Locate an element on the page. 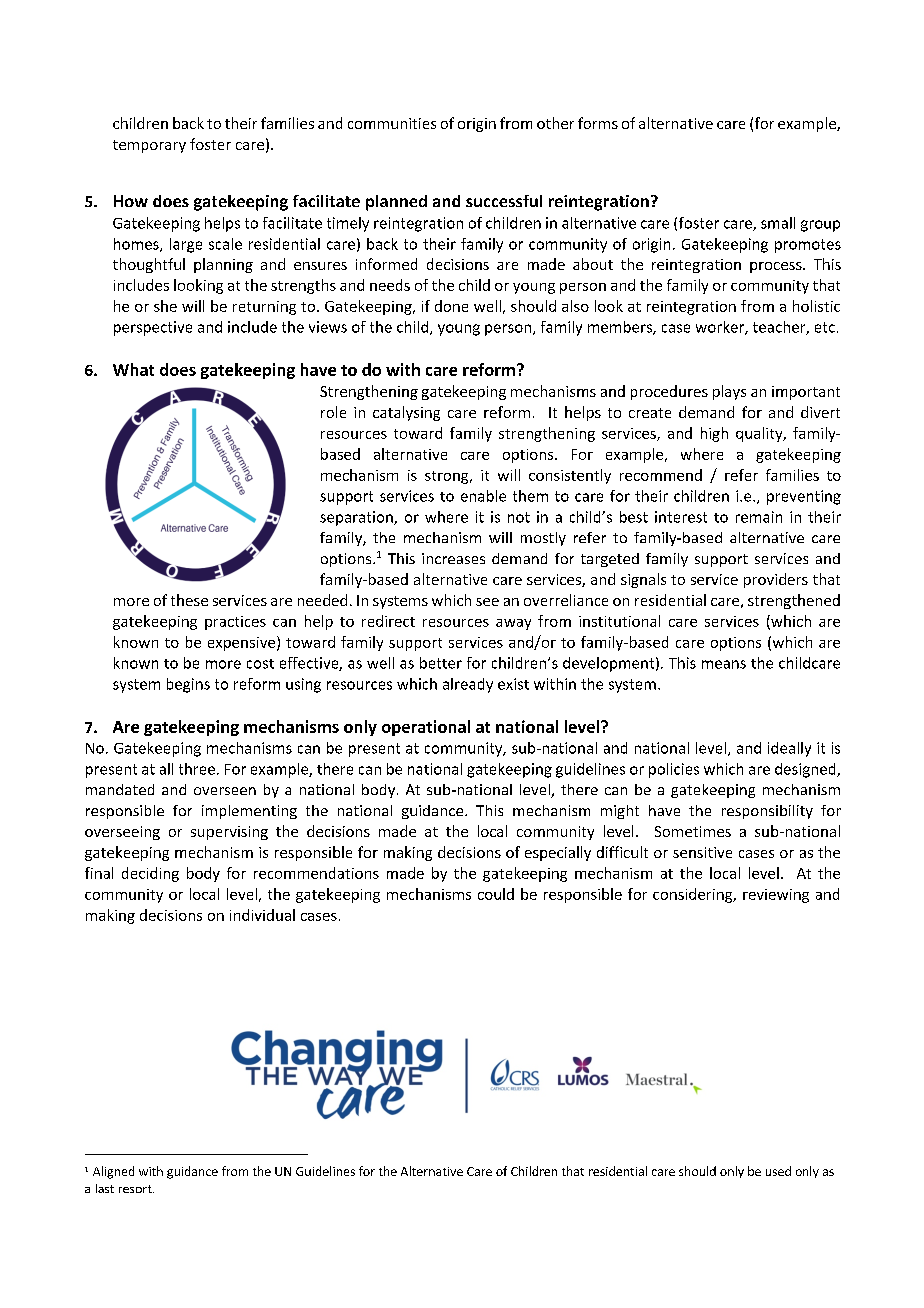  remain is located at coordinates (759, 517).
